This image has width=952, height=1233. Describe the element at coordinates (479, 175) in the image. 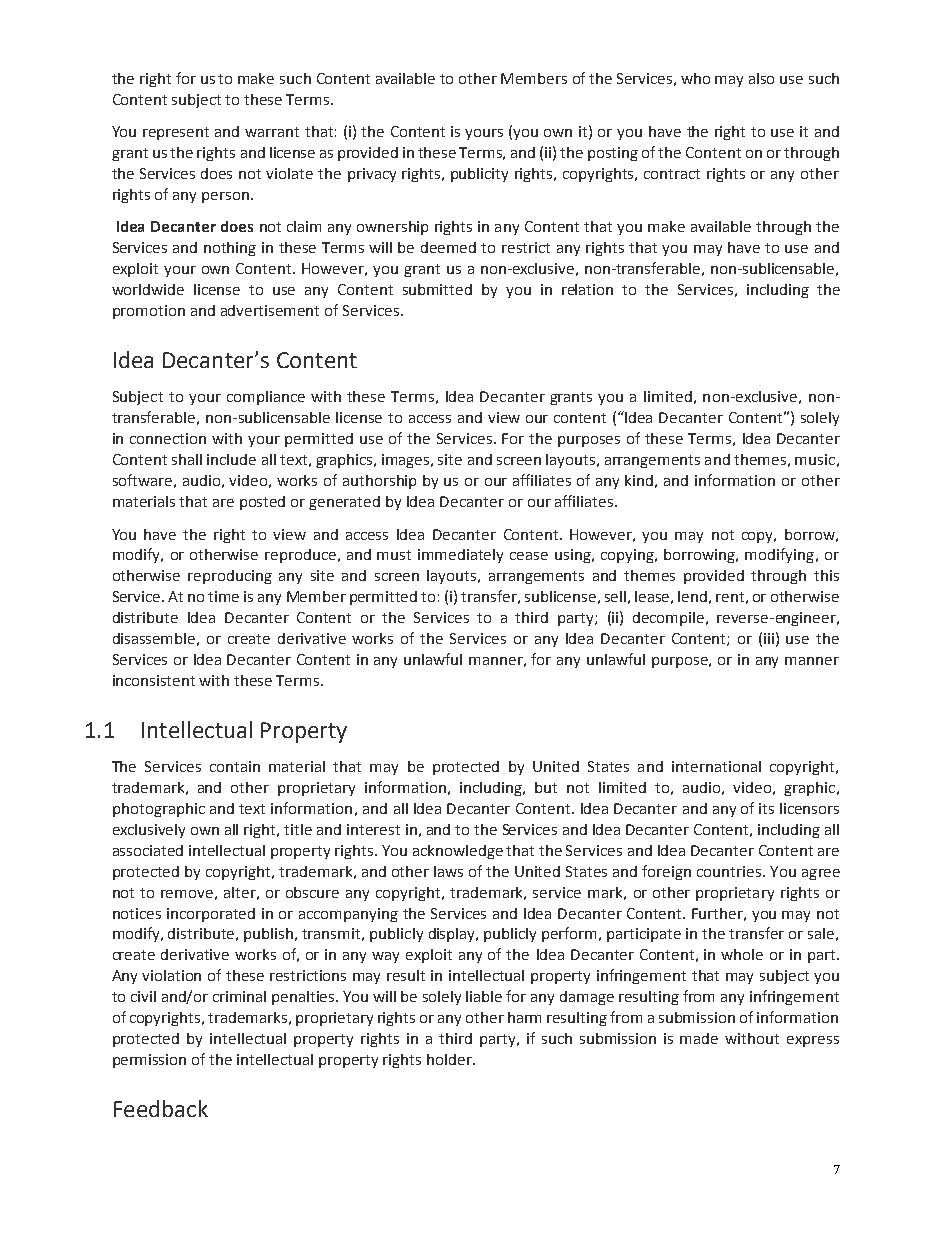

I see `publicity` at that location.
